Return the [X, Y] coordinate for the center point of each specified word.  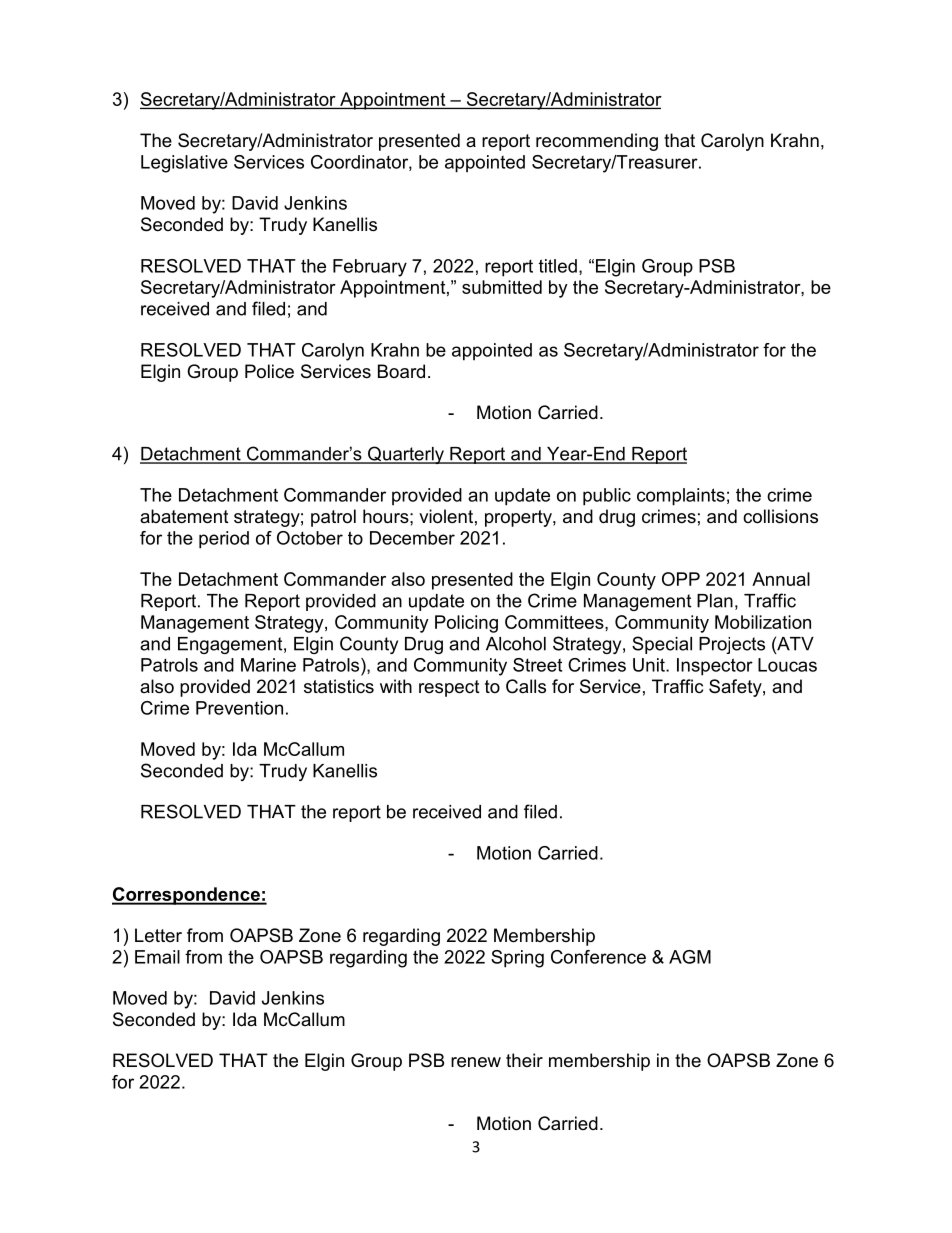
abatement [184, 516]
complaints [681, 497]
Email [157, 957]
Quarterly [406, 455]
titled [558, 266]
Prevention [239, 708]
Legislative [184, 164]
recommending [597, 142]
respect [449, 688]
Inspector [715, 667]
